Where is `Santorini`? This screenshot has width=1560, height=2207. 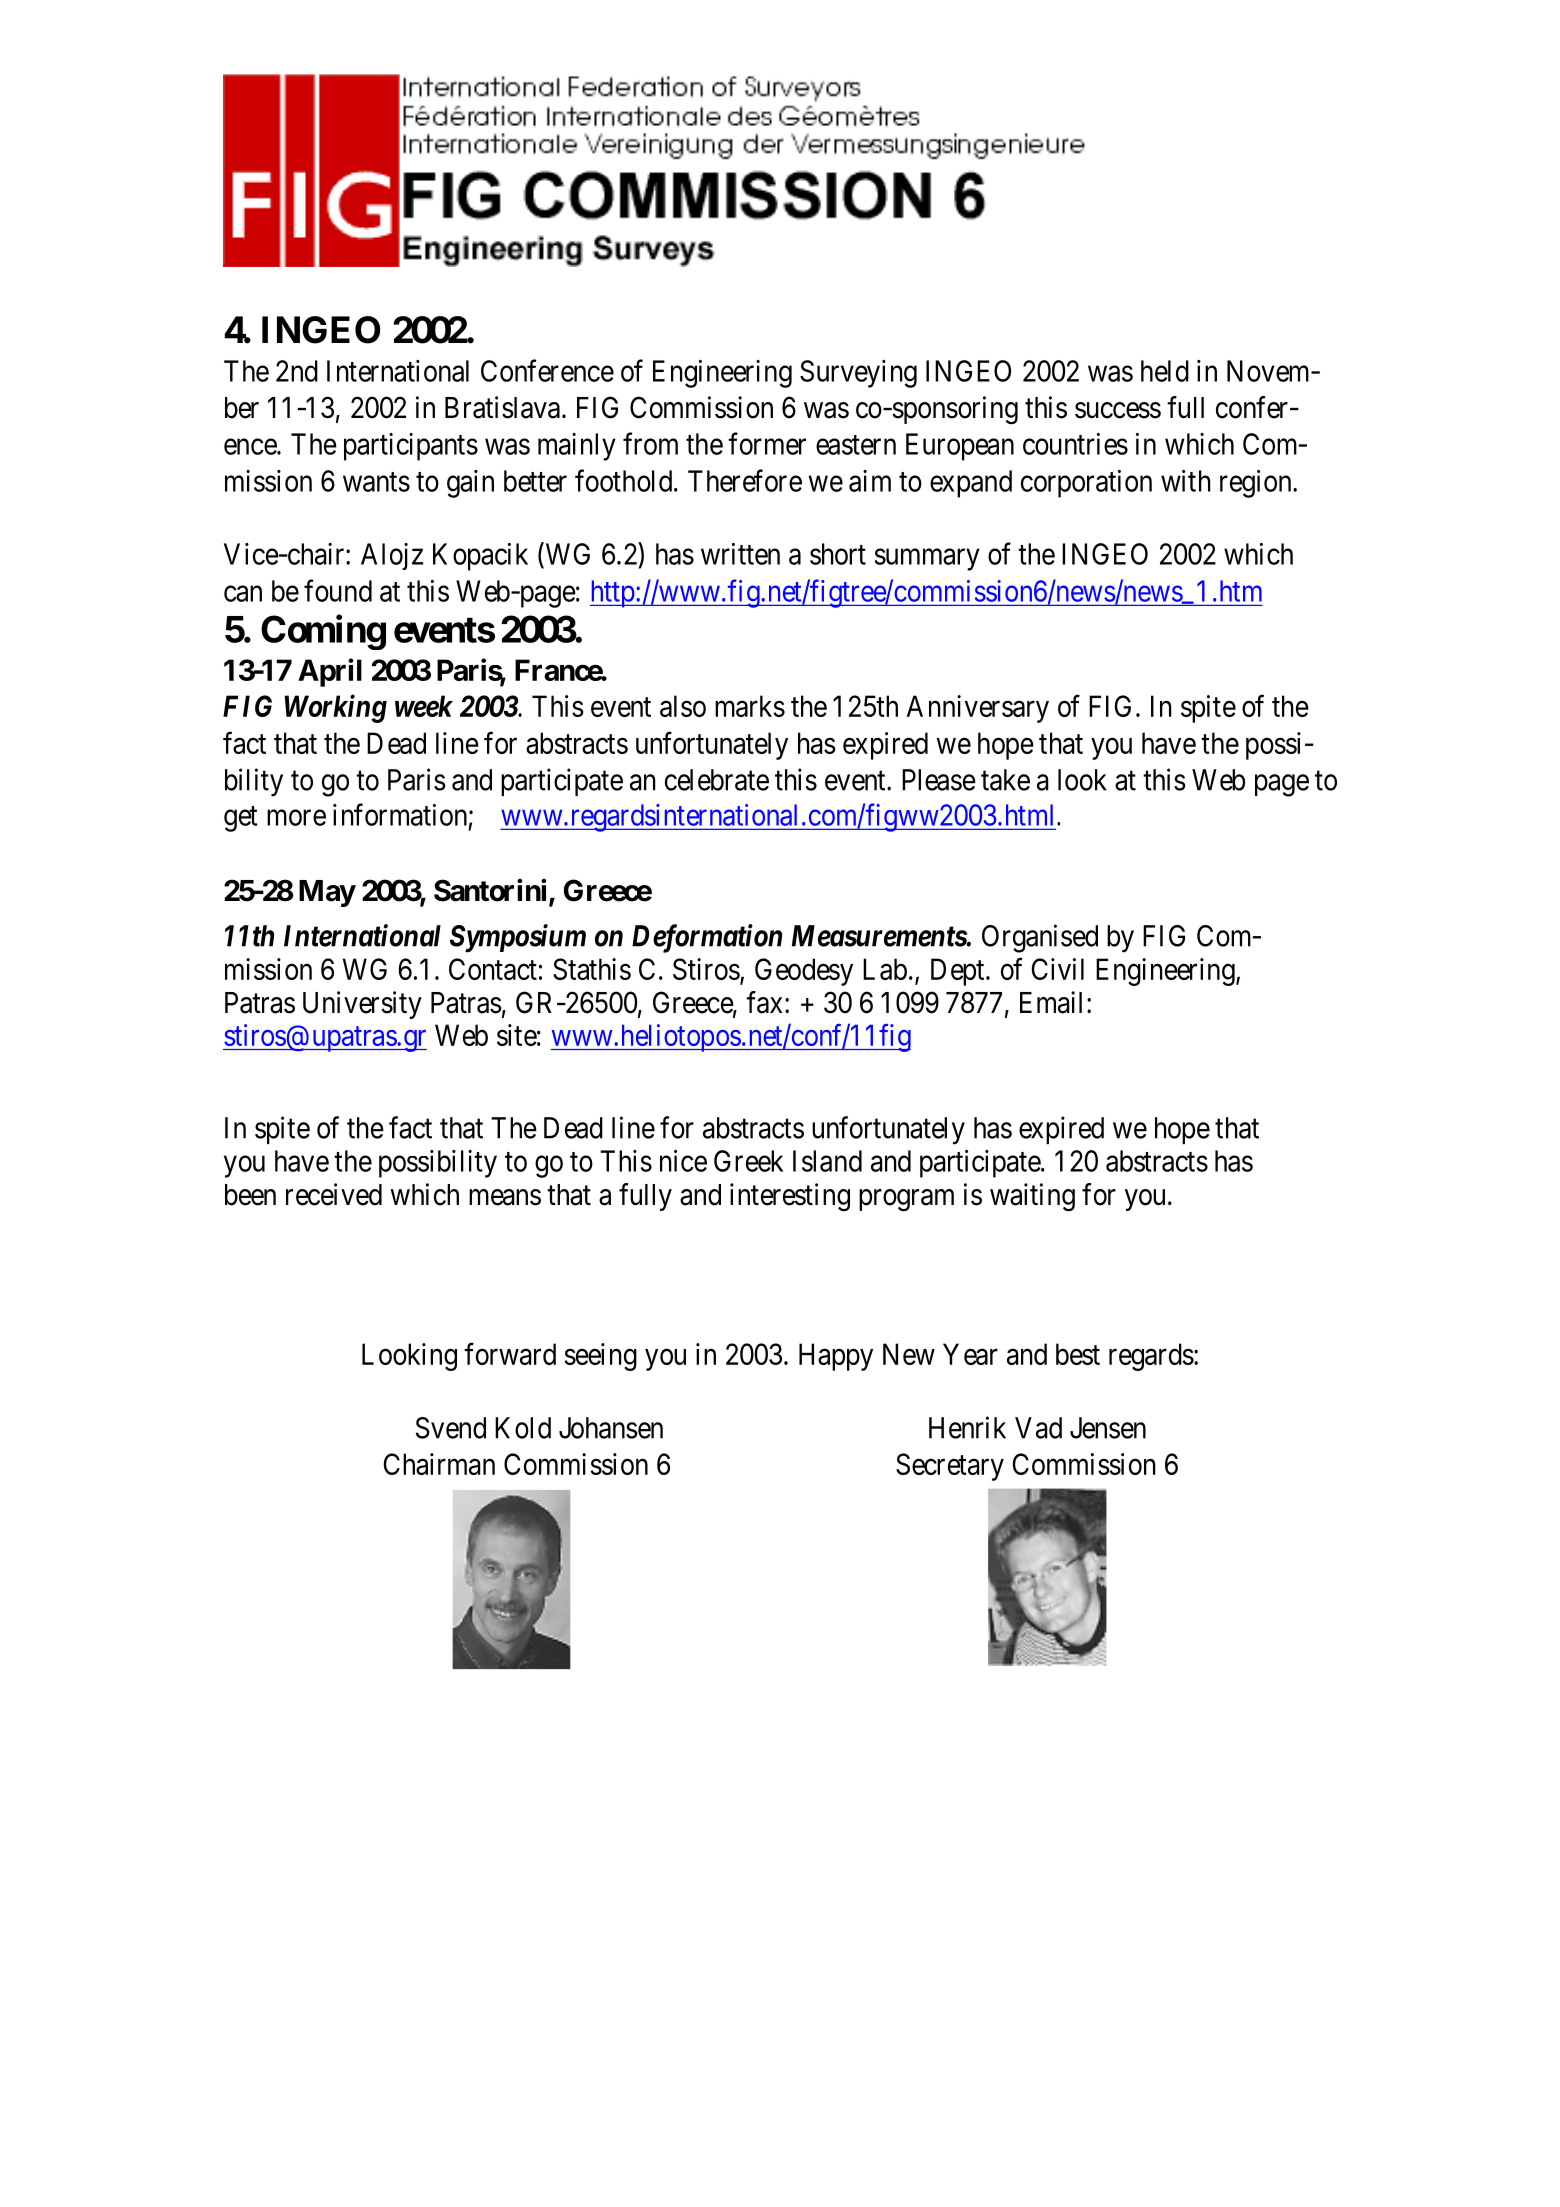
Santorini is located at coordinates (492, 891).
